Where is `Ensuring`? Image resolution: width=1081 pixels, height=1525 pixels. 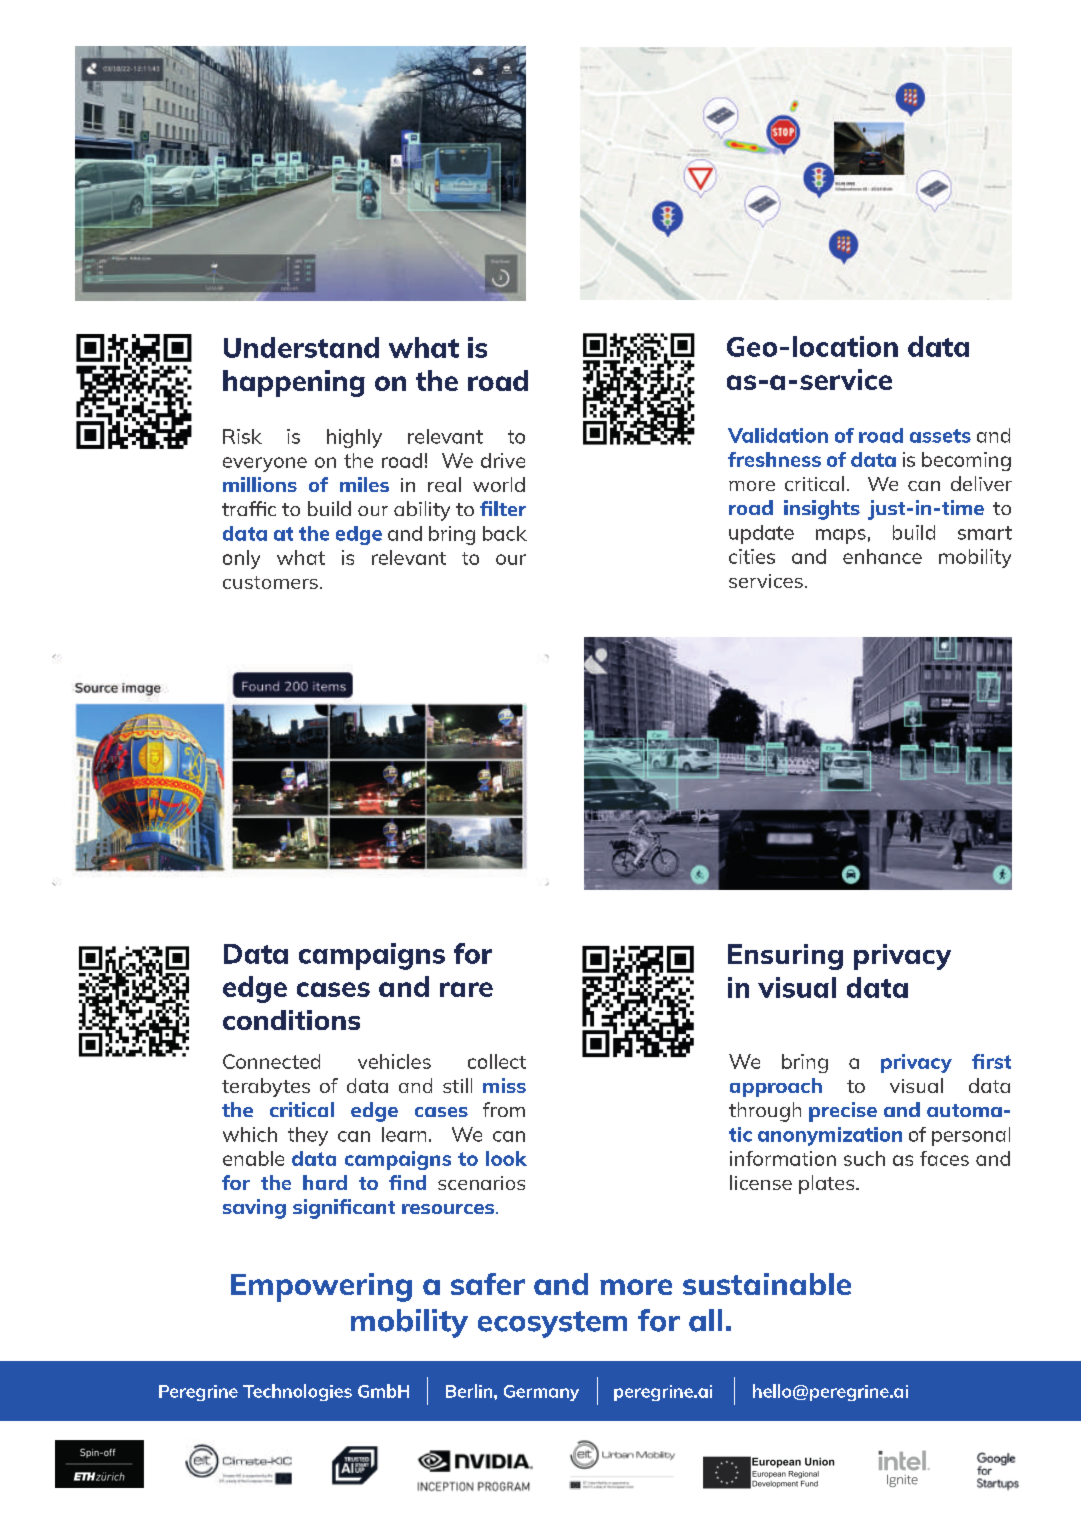
Ensuring is located at coordinates (785, 957).
